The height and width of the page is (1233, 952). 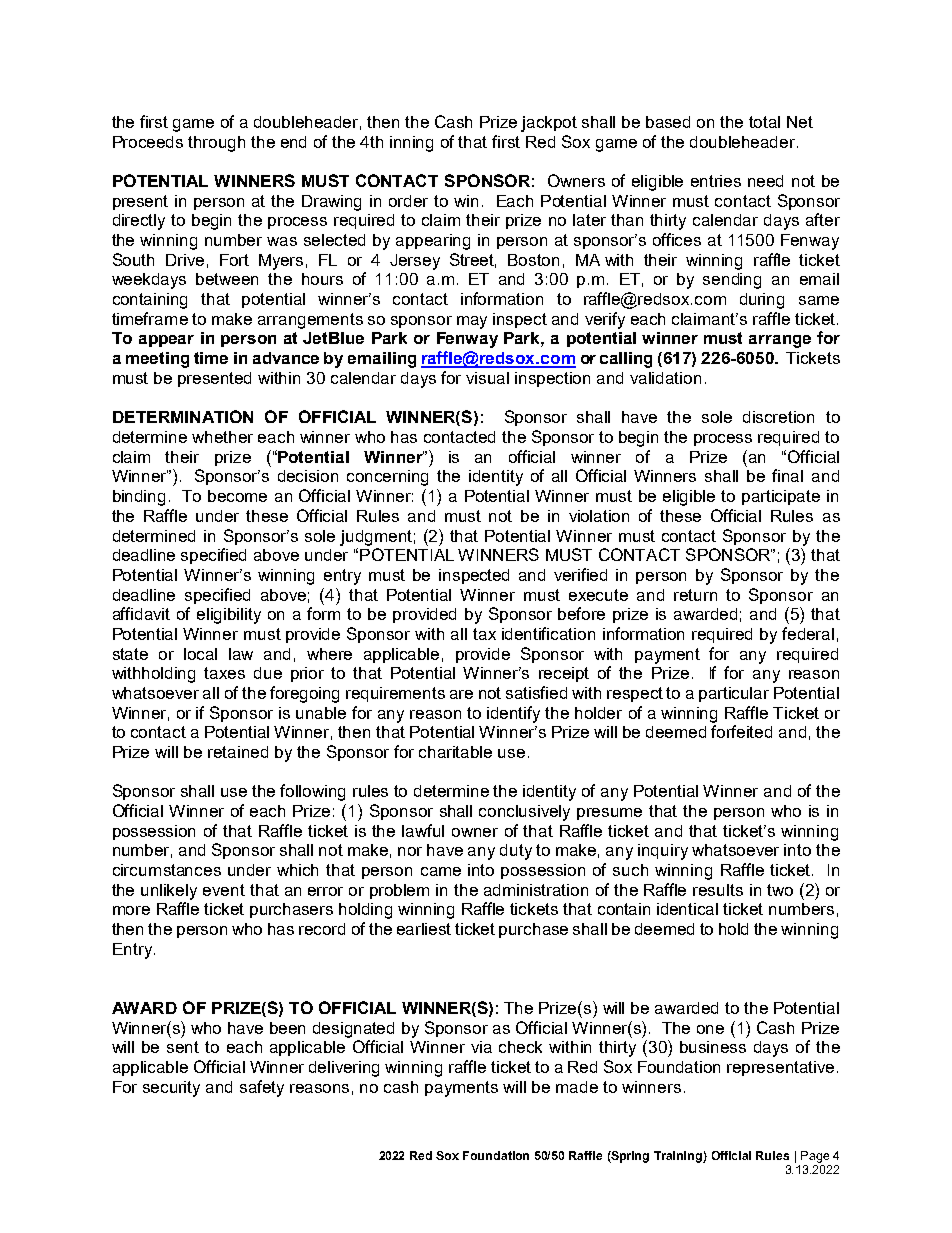 What do you see at coordinates (548, 633) in the page?
I see `identification` at bounding box center [548, 633].
